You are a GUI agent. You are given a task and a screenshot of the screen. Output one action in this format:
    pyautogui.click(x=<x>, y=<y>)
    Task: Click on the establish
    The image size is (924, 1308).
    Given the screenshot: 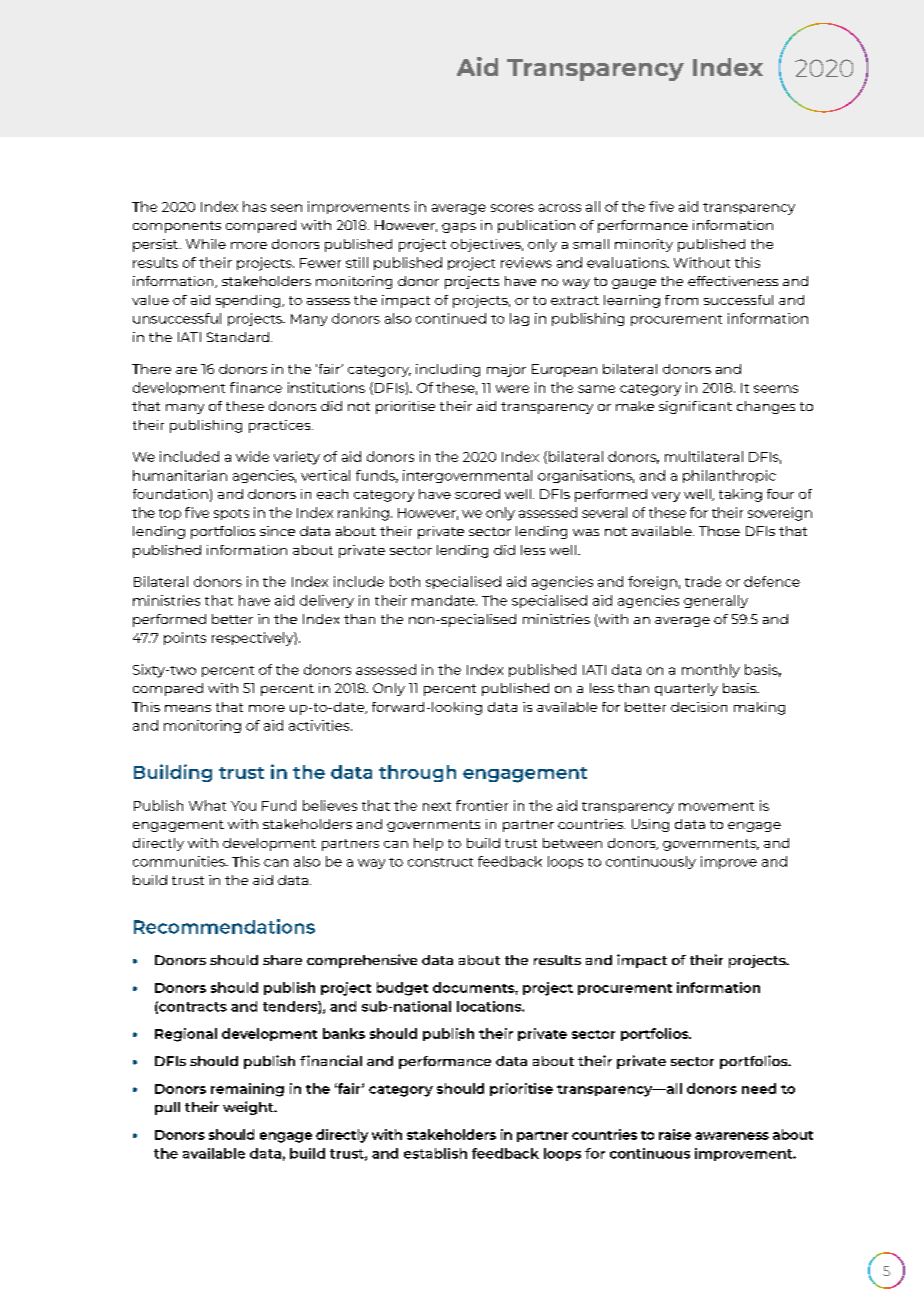 What is the action you would take?
    pyautogui.click(x=435, y=1153)
